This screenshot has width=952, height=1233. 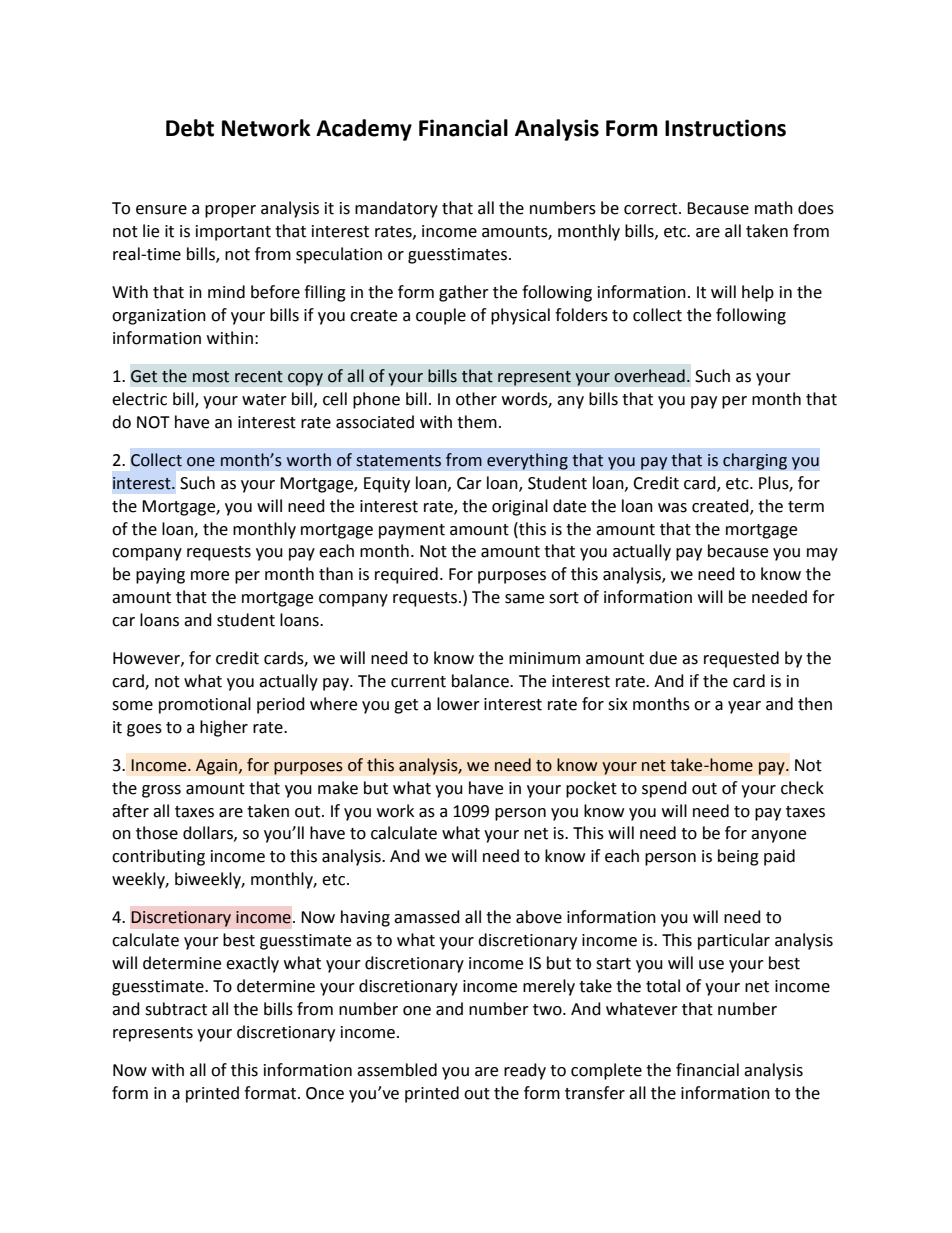 I want to click on amassed, so click(x=427, y=917).
